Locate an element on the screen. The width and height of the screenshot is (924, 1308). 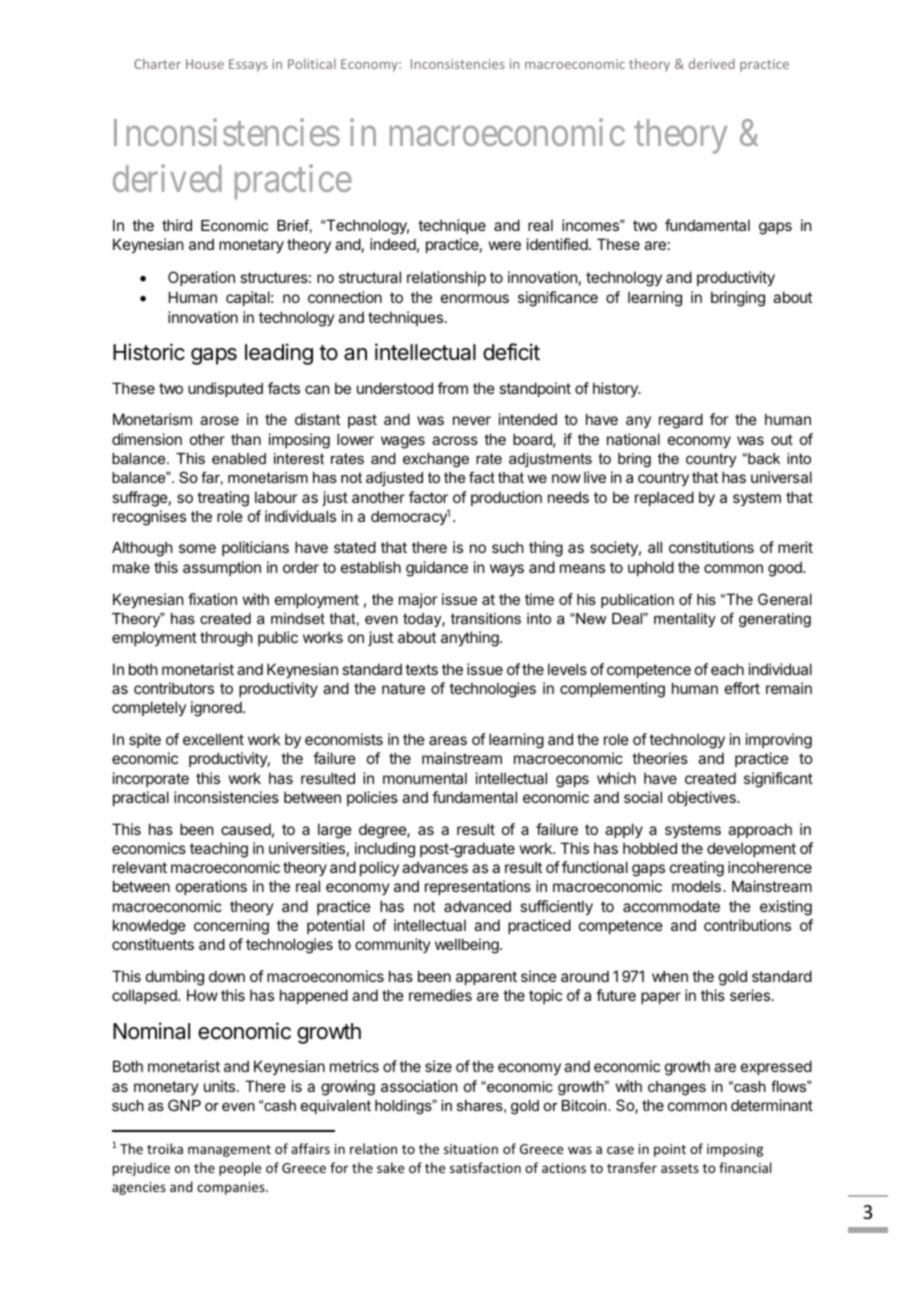
management is located at coordinates (229, 1151).
